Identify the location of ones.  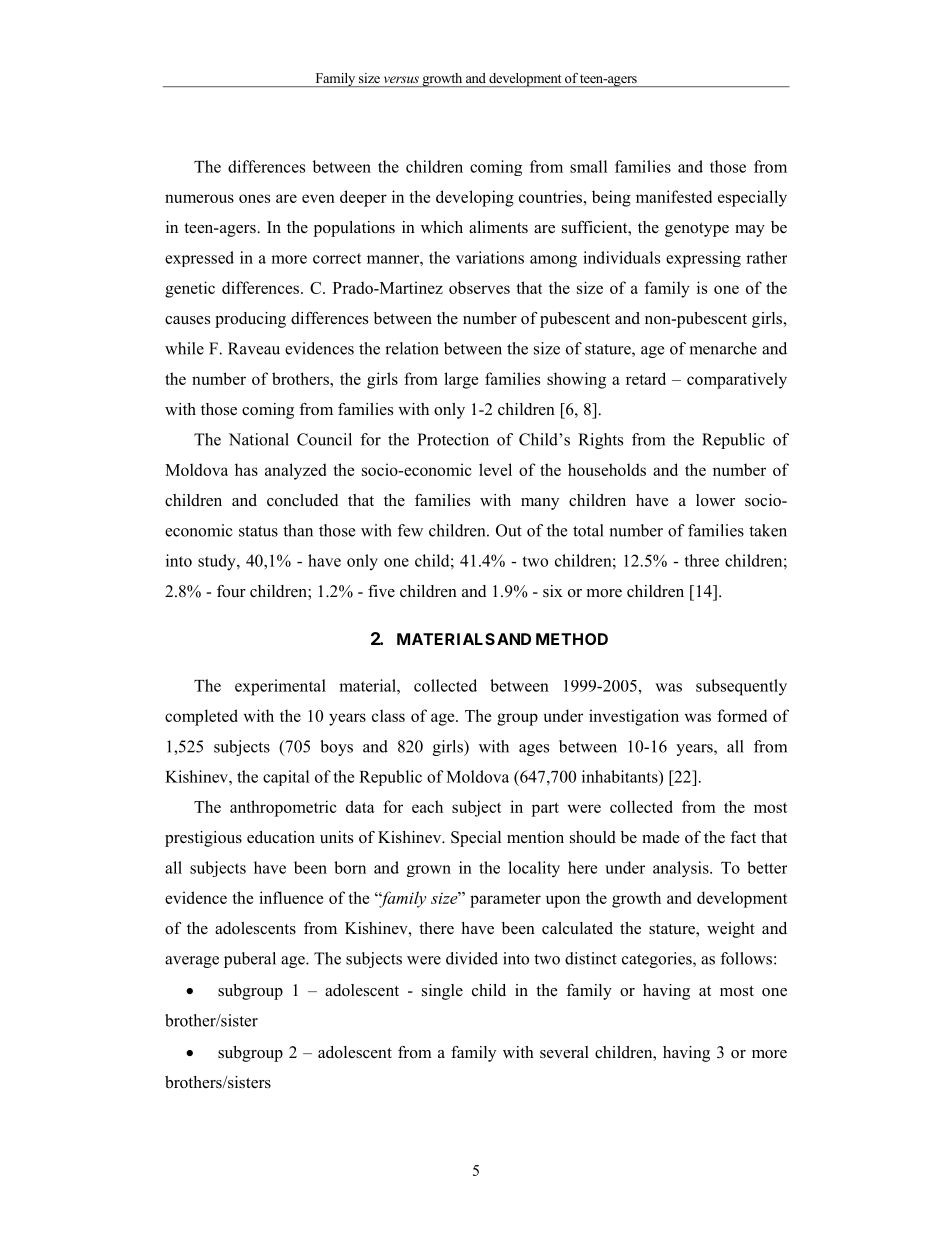
(254, 198).
